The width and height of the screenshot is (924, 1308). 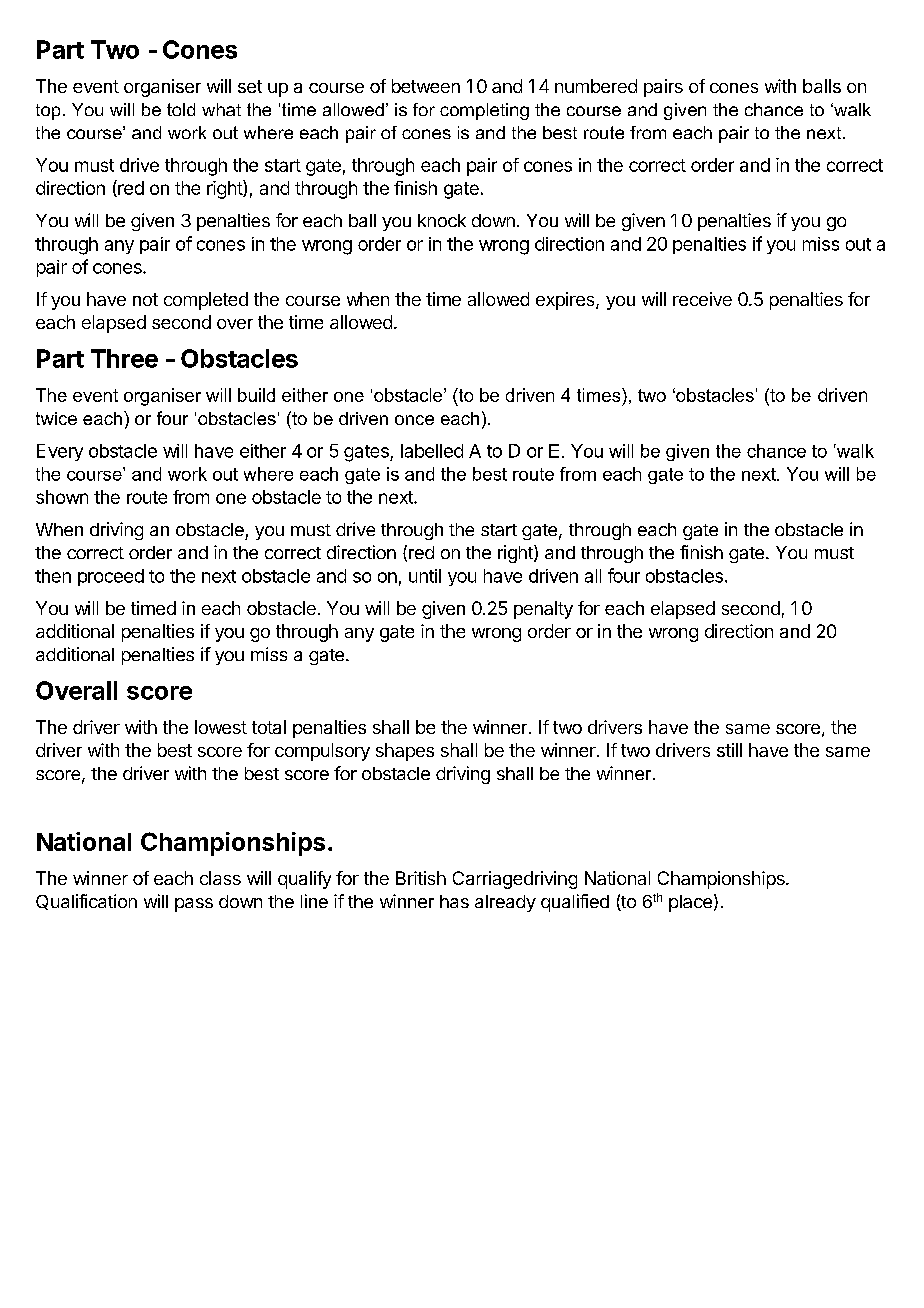 What do you see at coordinates (432, 451) in the screenshot?
I see `labelled` at bounding box center [432, 451].
